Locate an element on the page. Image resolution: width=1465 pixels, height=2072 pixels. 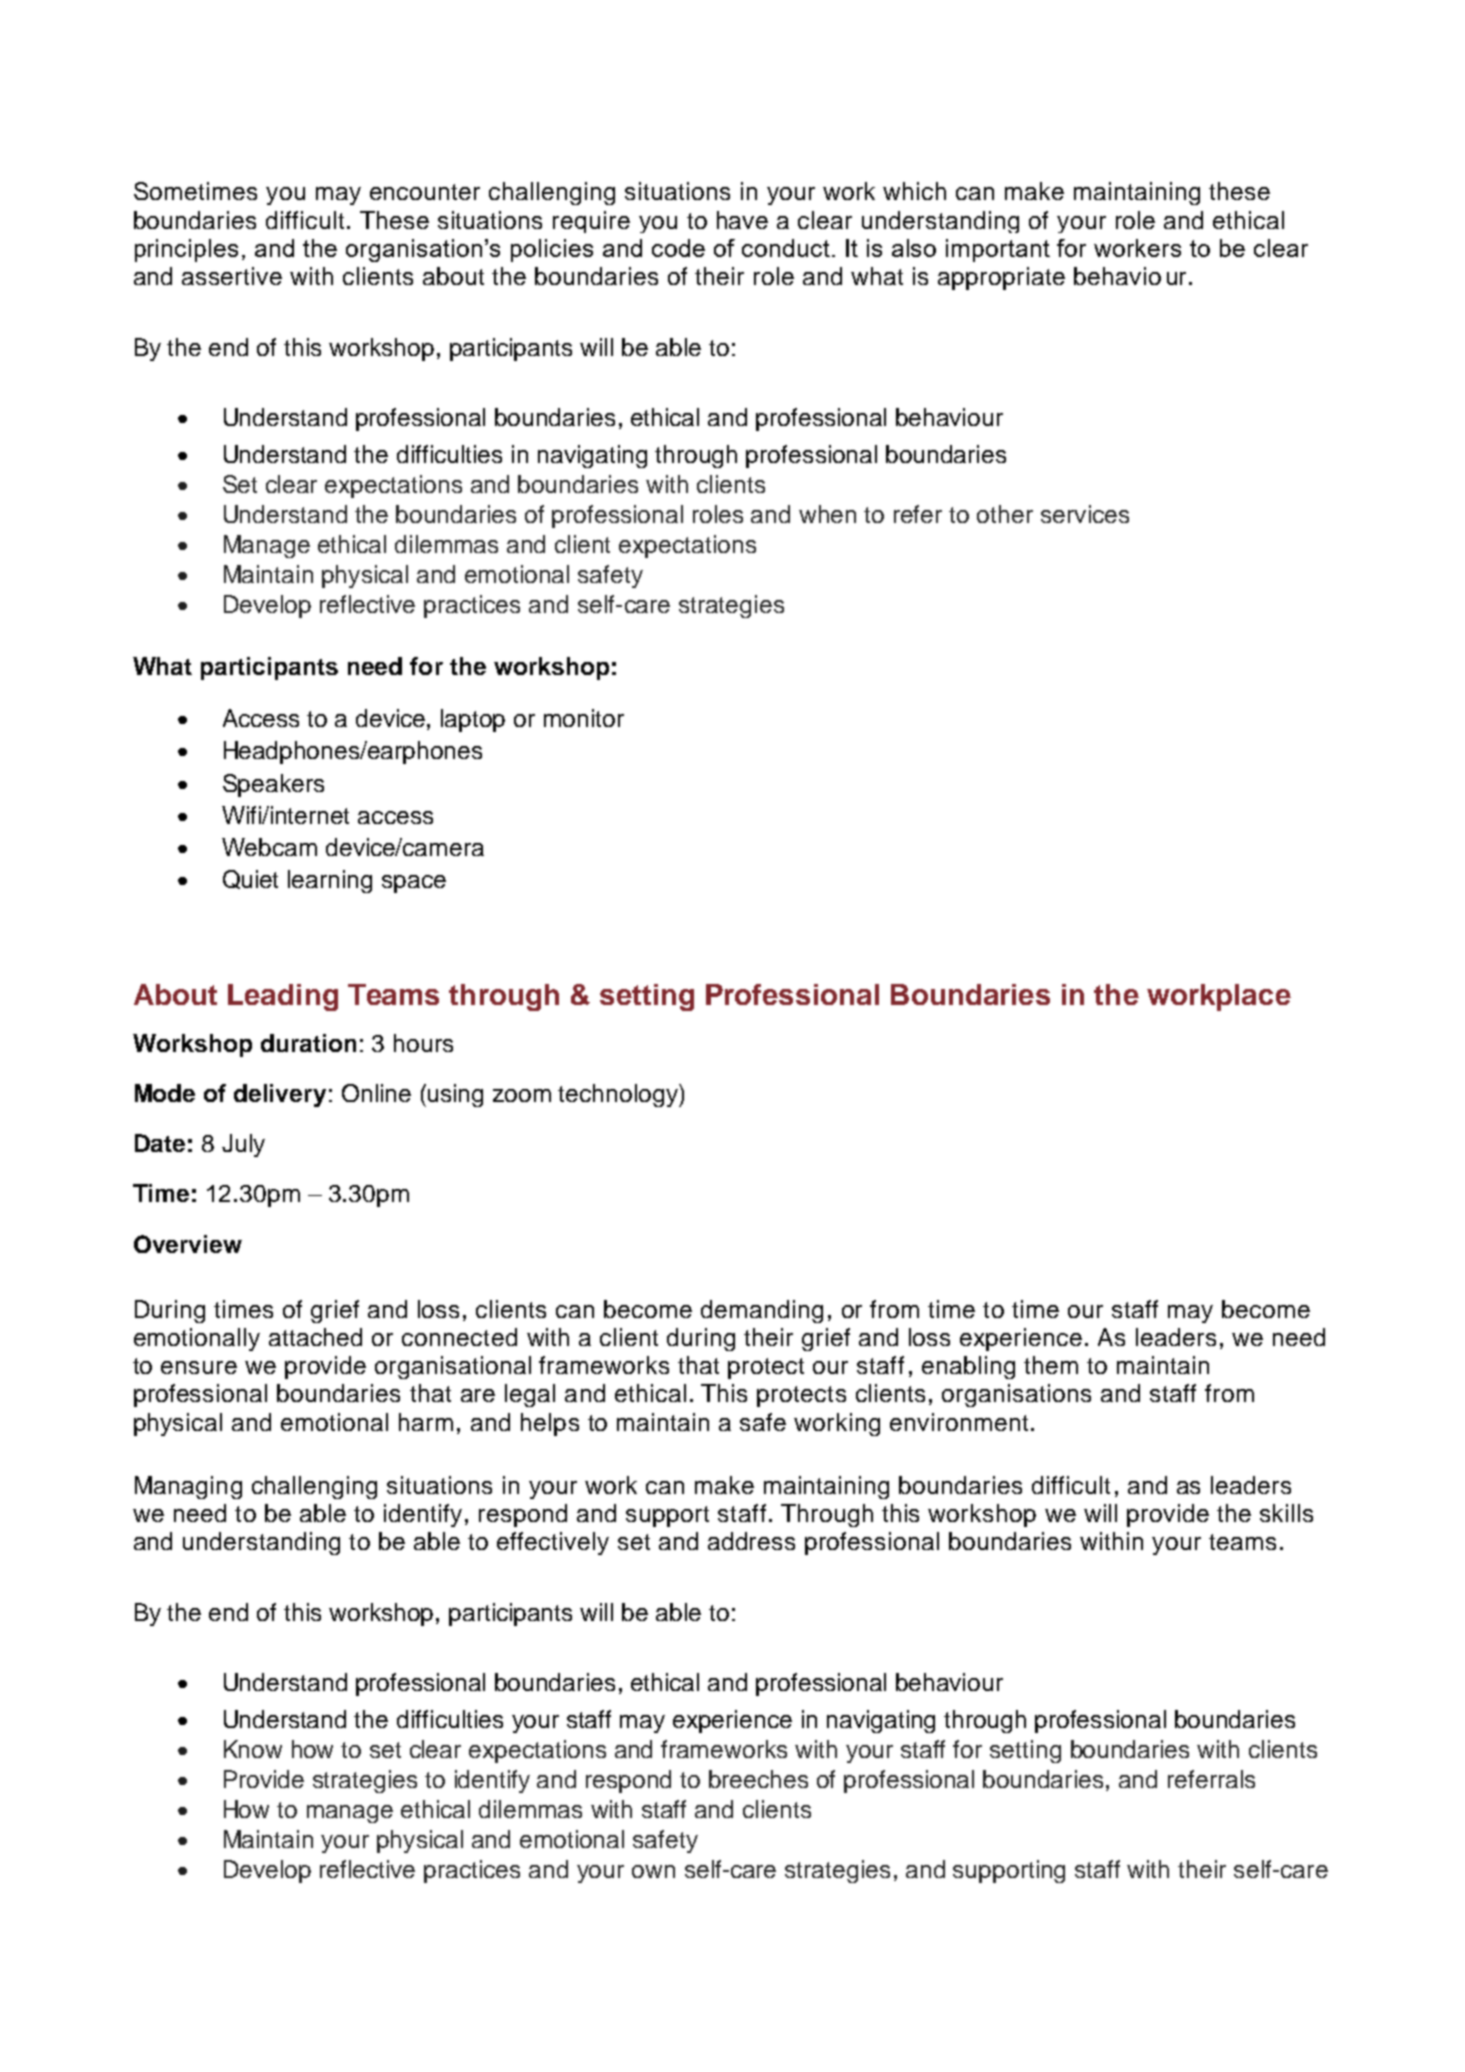
them is located at coordinates (1051, 1365).
